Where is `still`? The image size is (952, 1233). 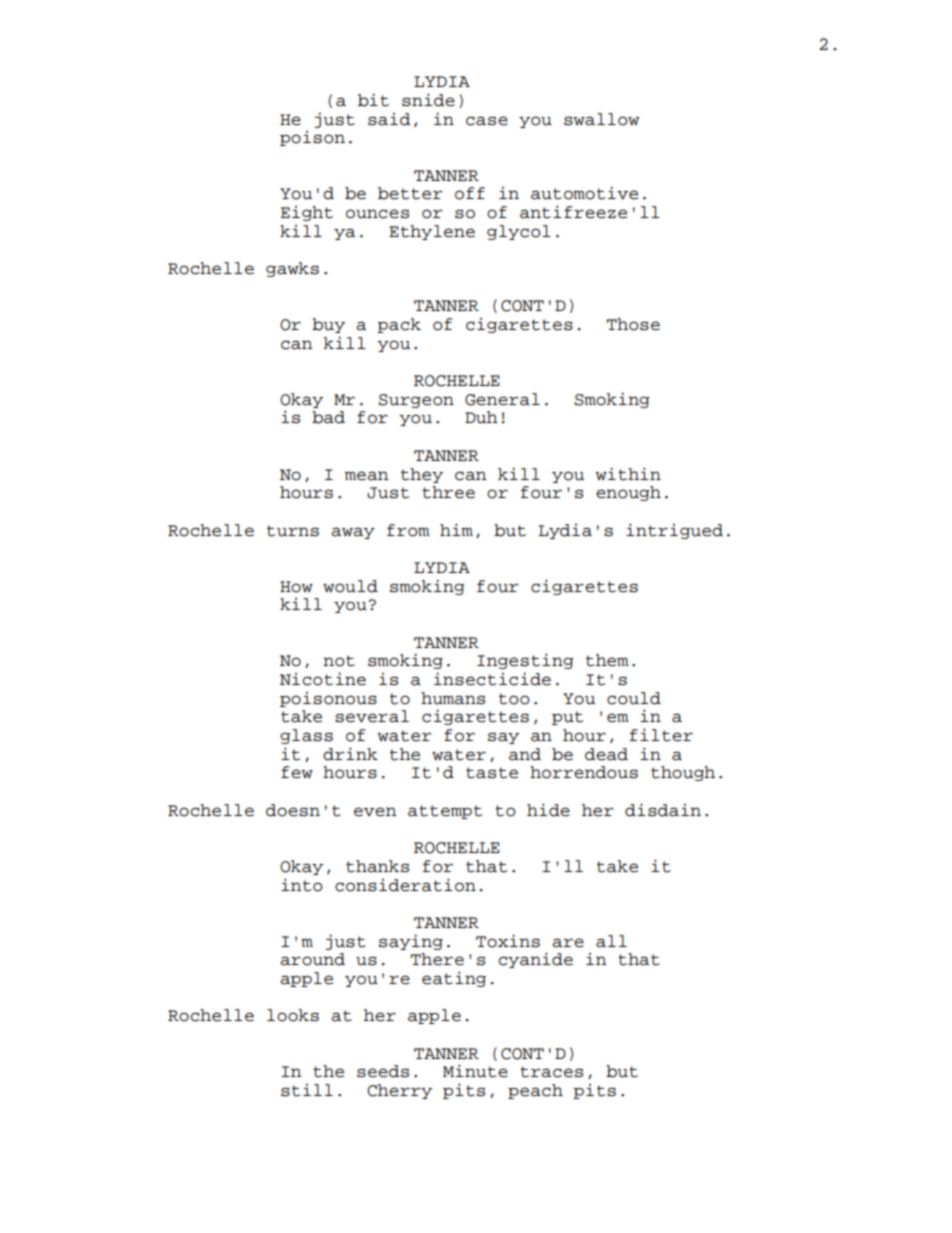 still is located at coordinates (307, 1090).
